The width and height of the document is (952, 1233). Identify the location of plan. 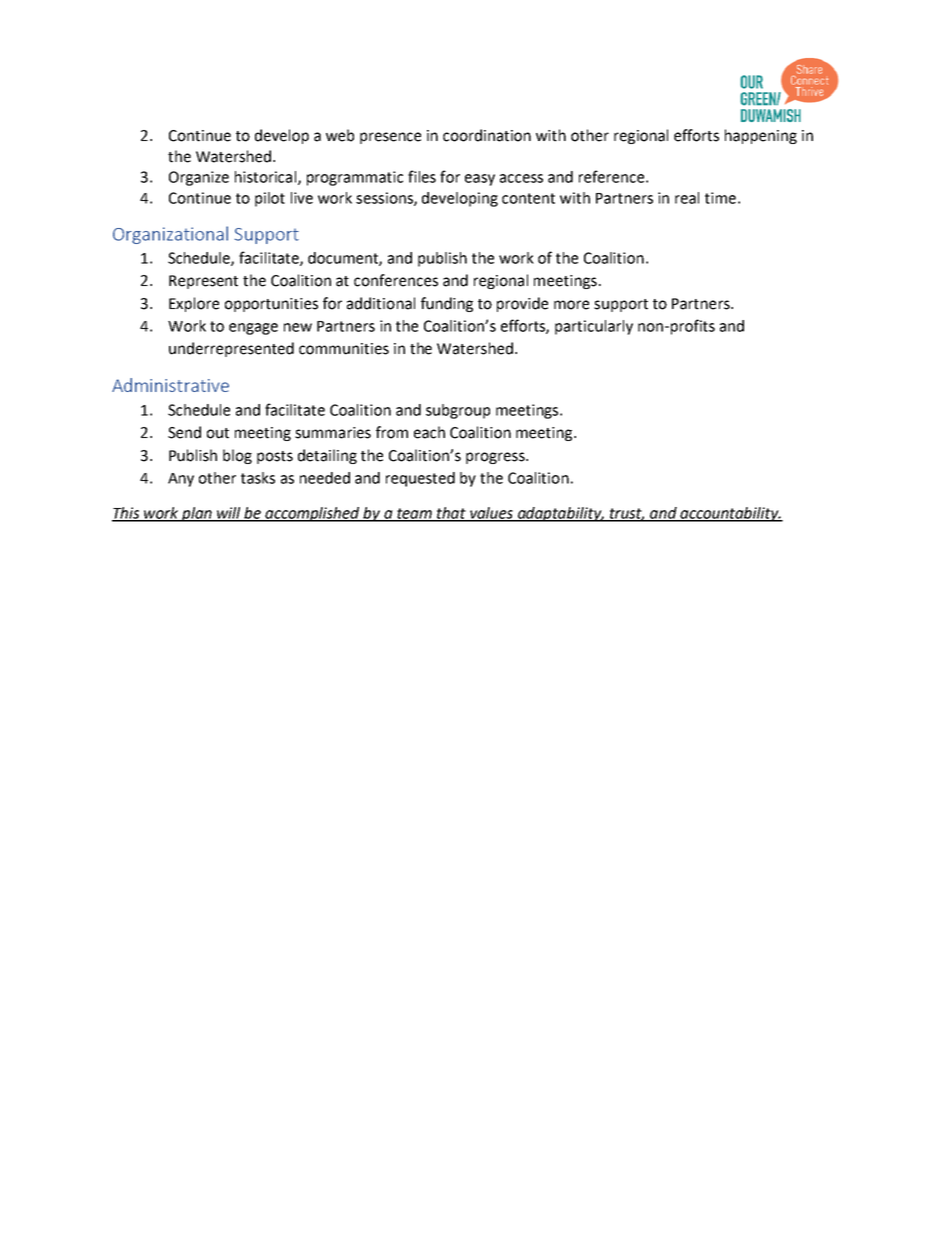
(197, 514).
